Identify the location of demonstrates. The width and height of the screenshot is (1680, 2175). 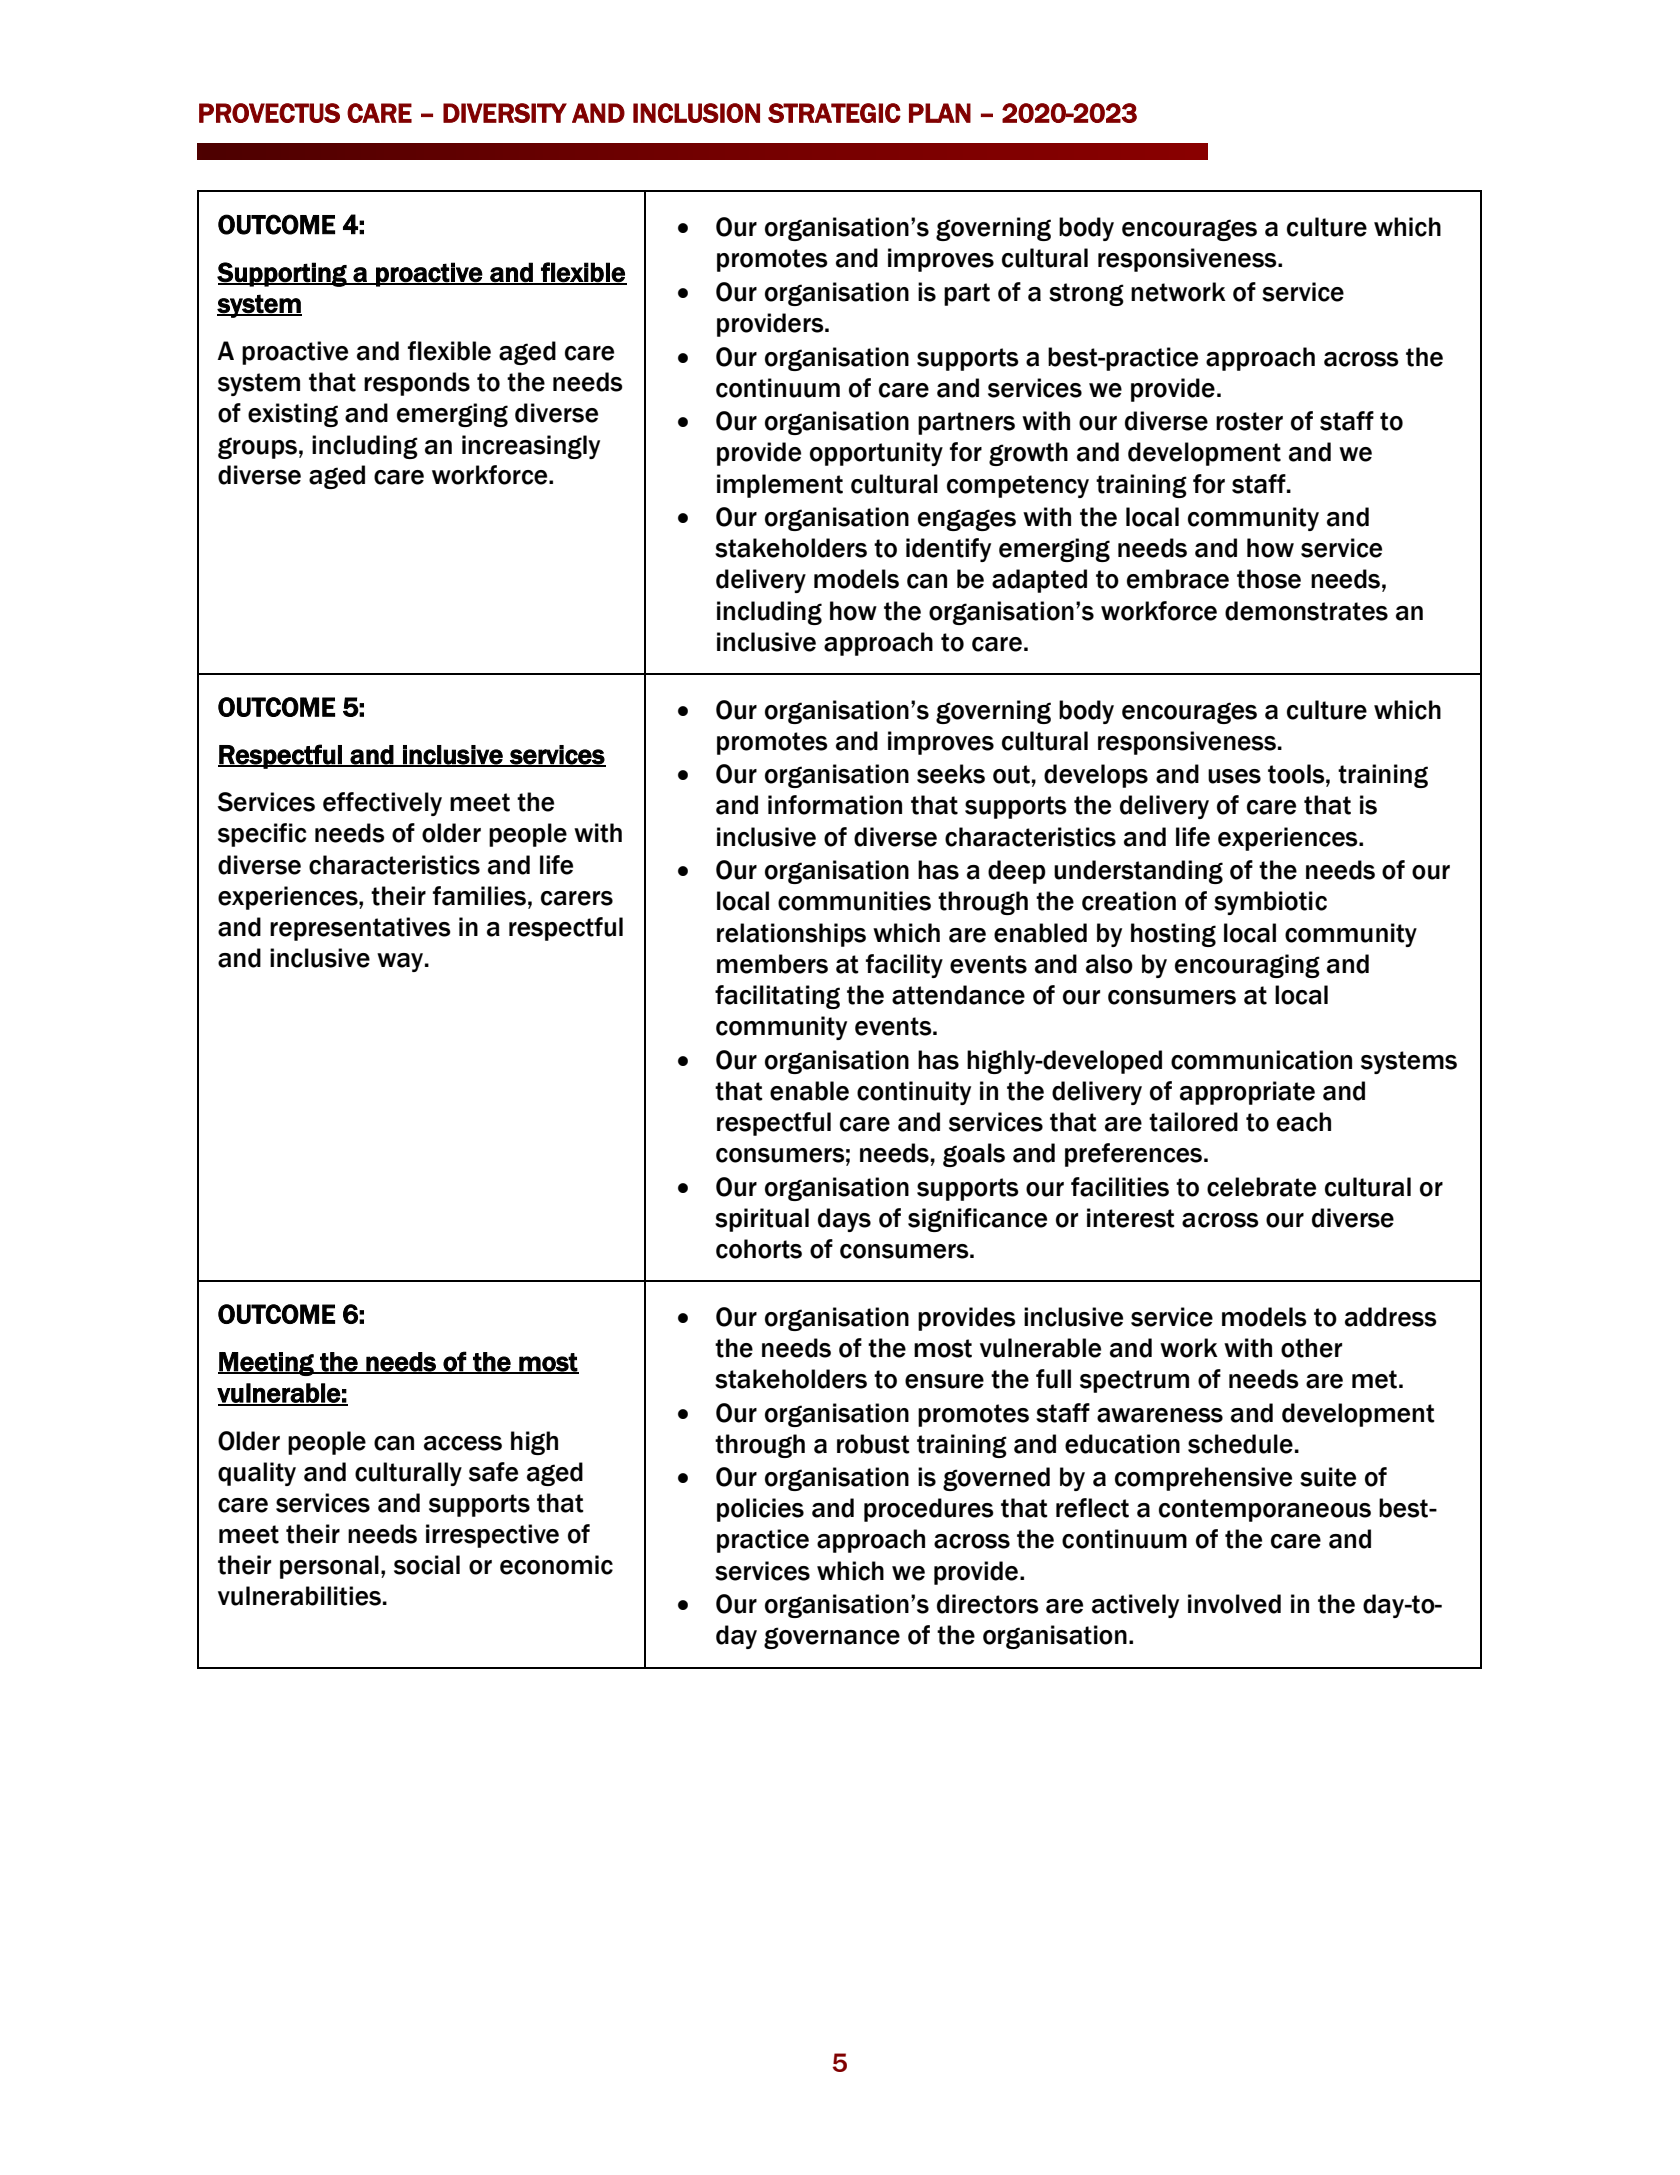
(1306, 611).
